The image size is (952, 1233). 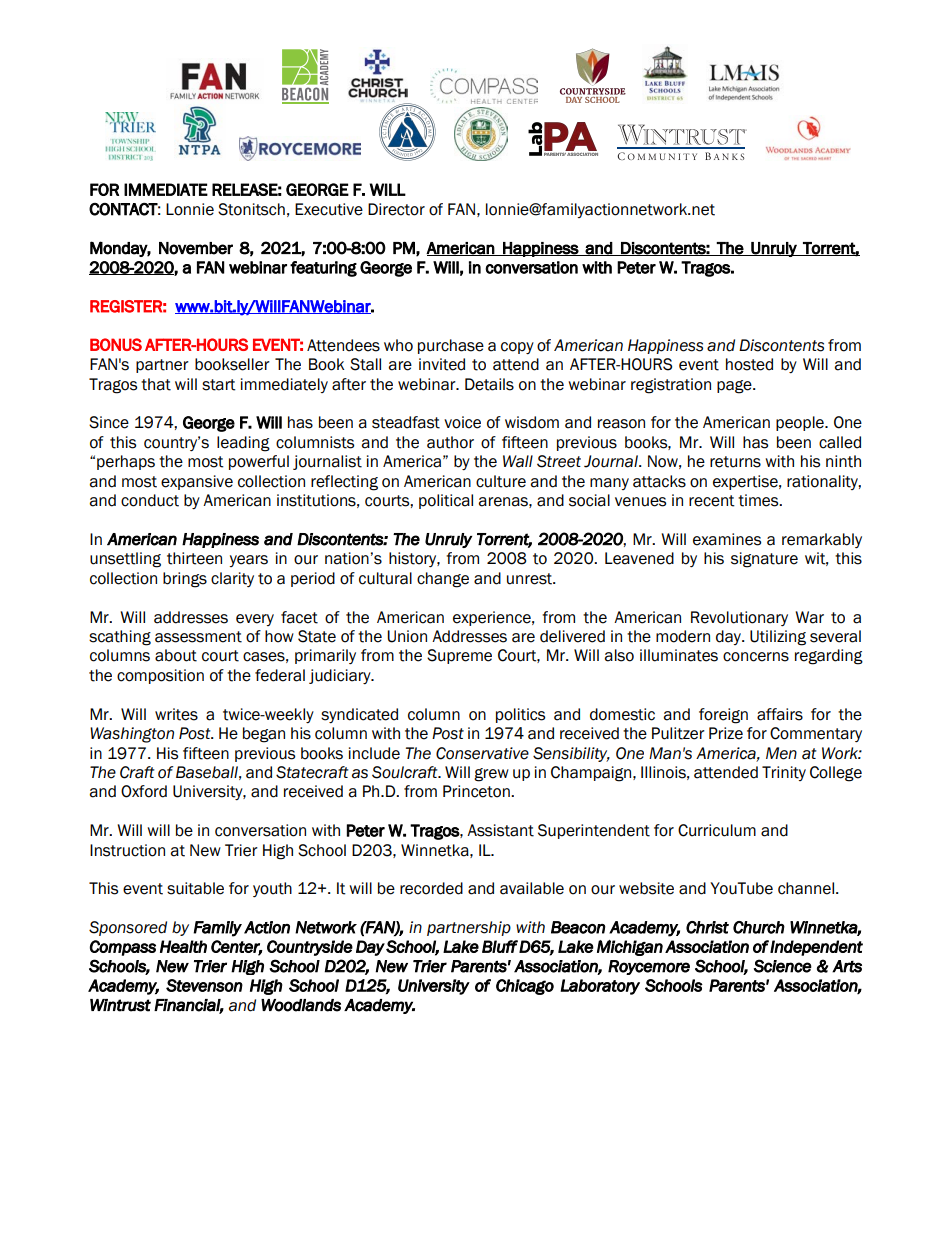 I want to click on November, so click(x=196, y=248).
